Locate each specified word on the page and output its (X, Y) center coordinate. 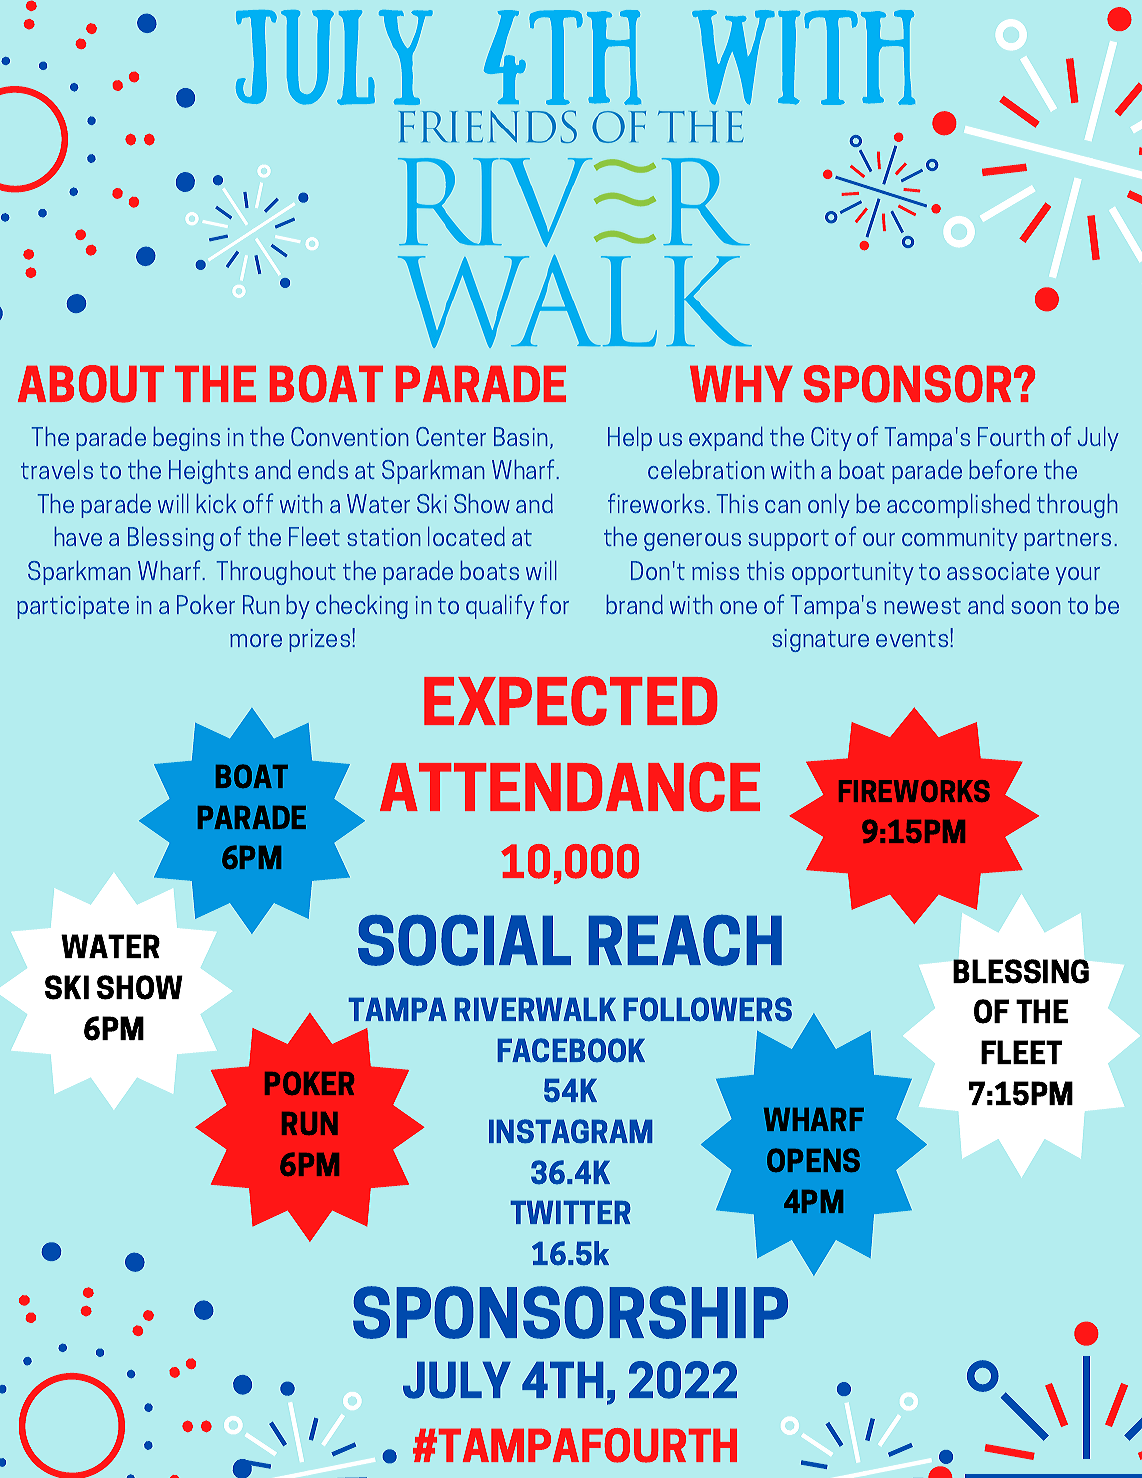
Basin (522, 438)
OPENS (813, 1160)
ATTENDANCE (570, 787)
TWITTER (570, 1212)
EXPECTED (570, 701)
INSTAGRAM (570, 1131)
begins (186, 439)
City (831, 439)
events (912, 639)
